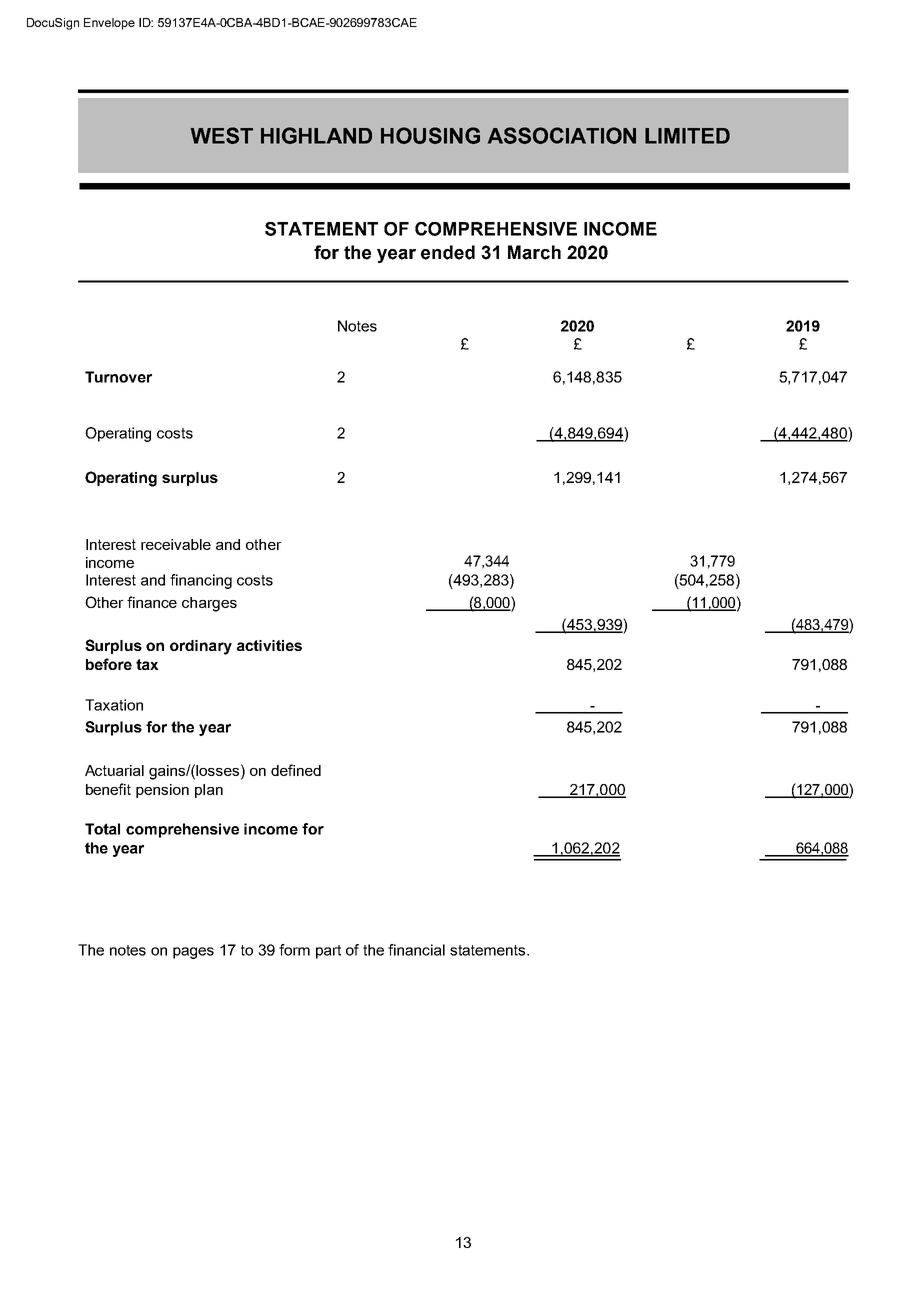 Image resolution: width=924 pixels, height=1307 pixels. What do you see at coordinates (269, 645) in the screenshot?
I see `activities` at bounding box center [269, 645].
